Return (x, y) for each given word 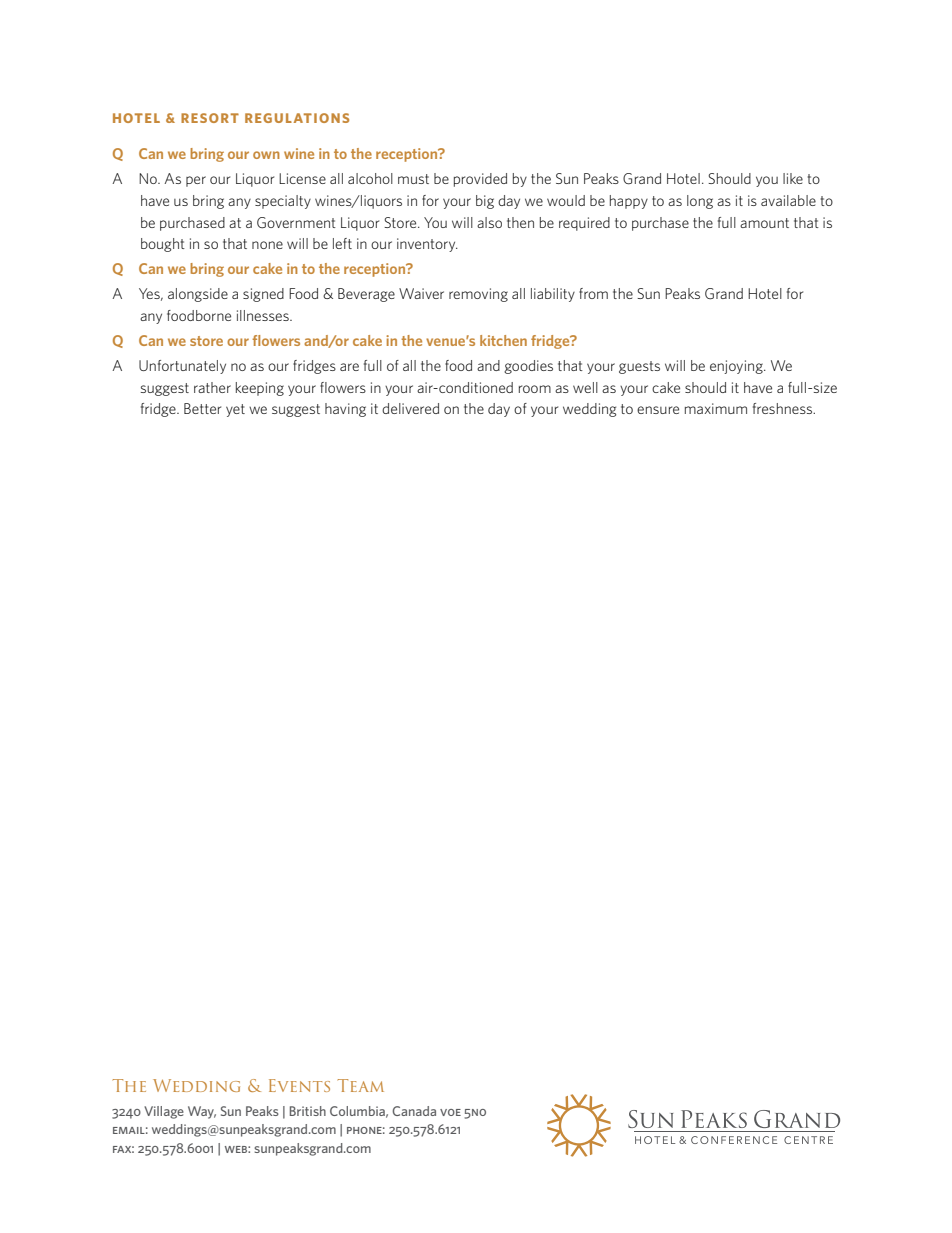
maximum (716, 408)
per (196, 181)
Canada (414, 1111)
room (535, 389)
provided (480, 180)
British (308, 1111)
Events (299, 1085)
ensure (658, 410)
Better (202, 408)
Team (361, 1085)
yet (235, 410)
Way (202, 1112)
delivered (410, 408)
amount (764, 223)
